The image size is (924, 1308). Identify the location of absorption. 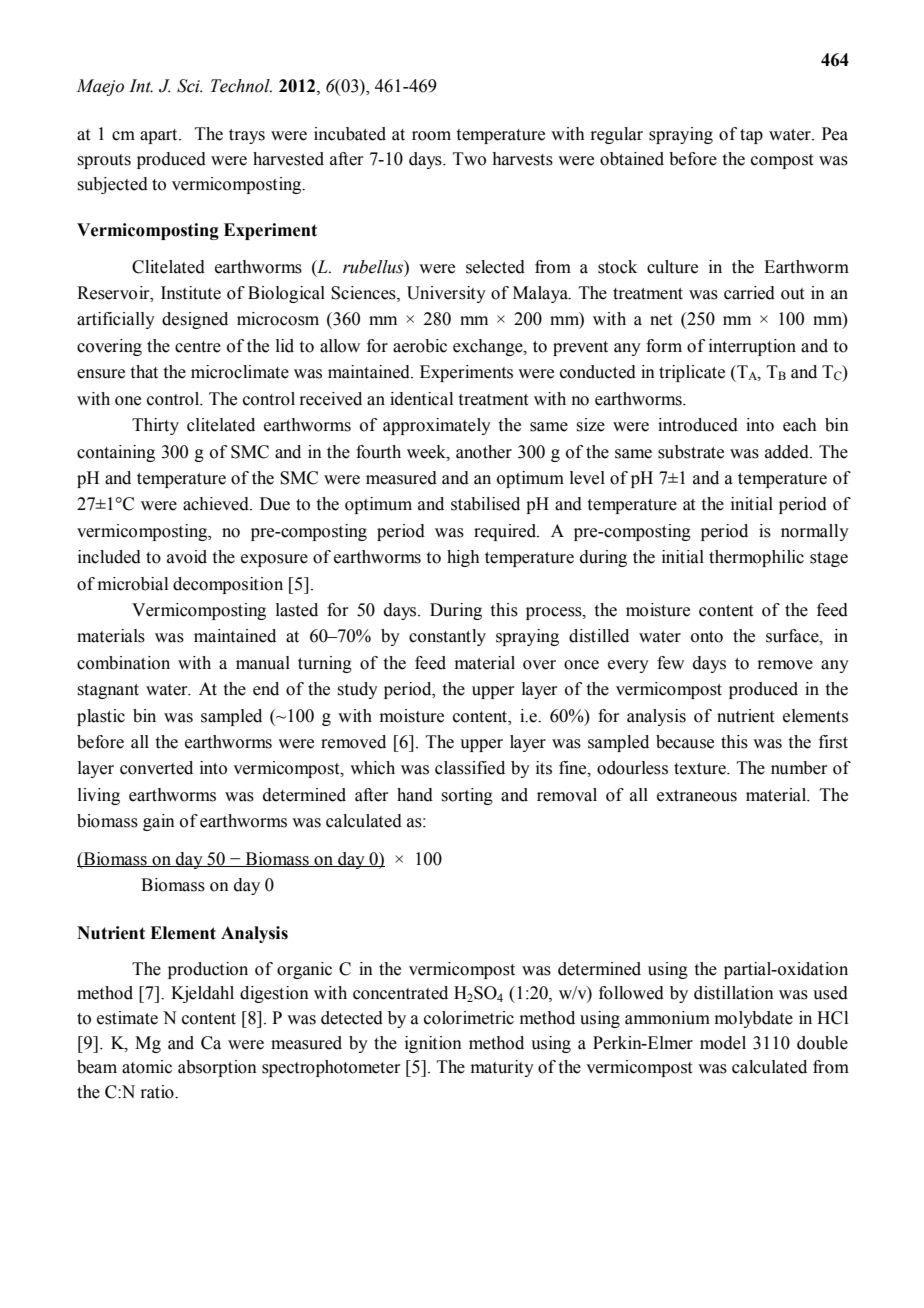
(217, 1068).
